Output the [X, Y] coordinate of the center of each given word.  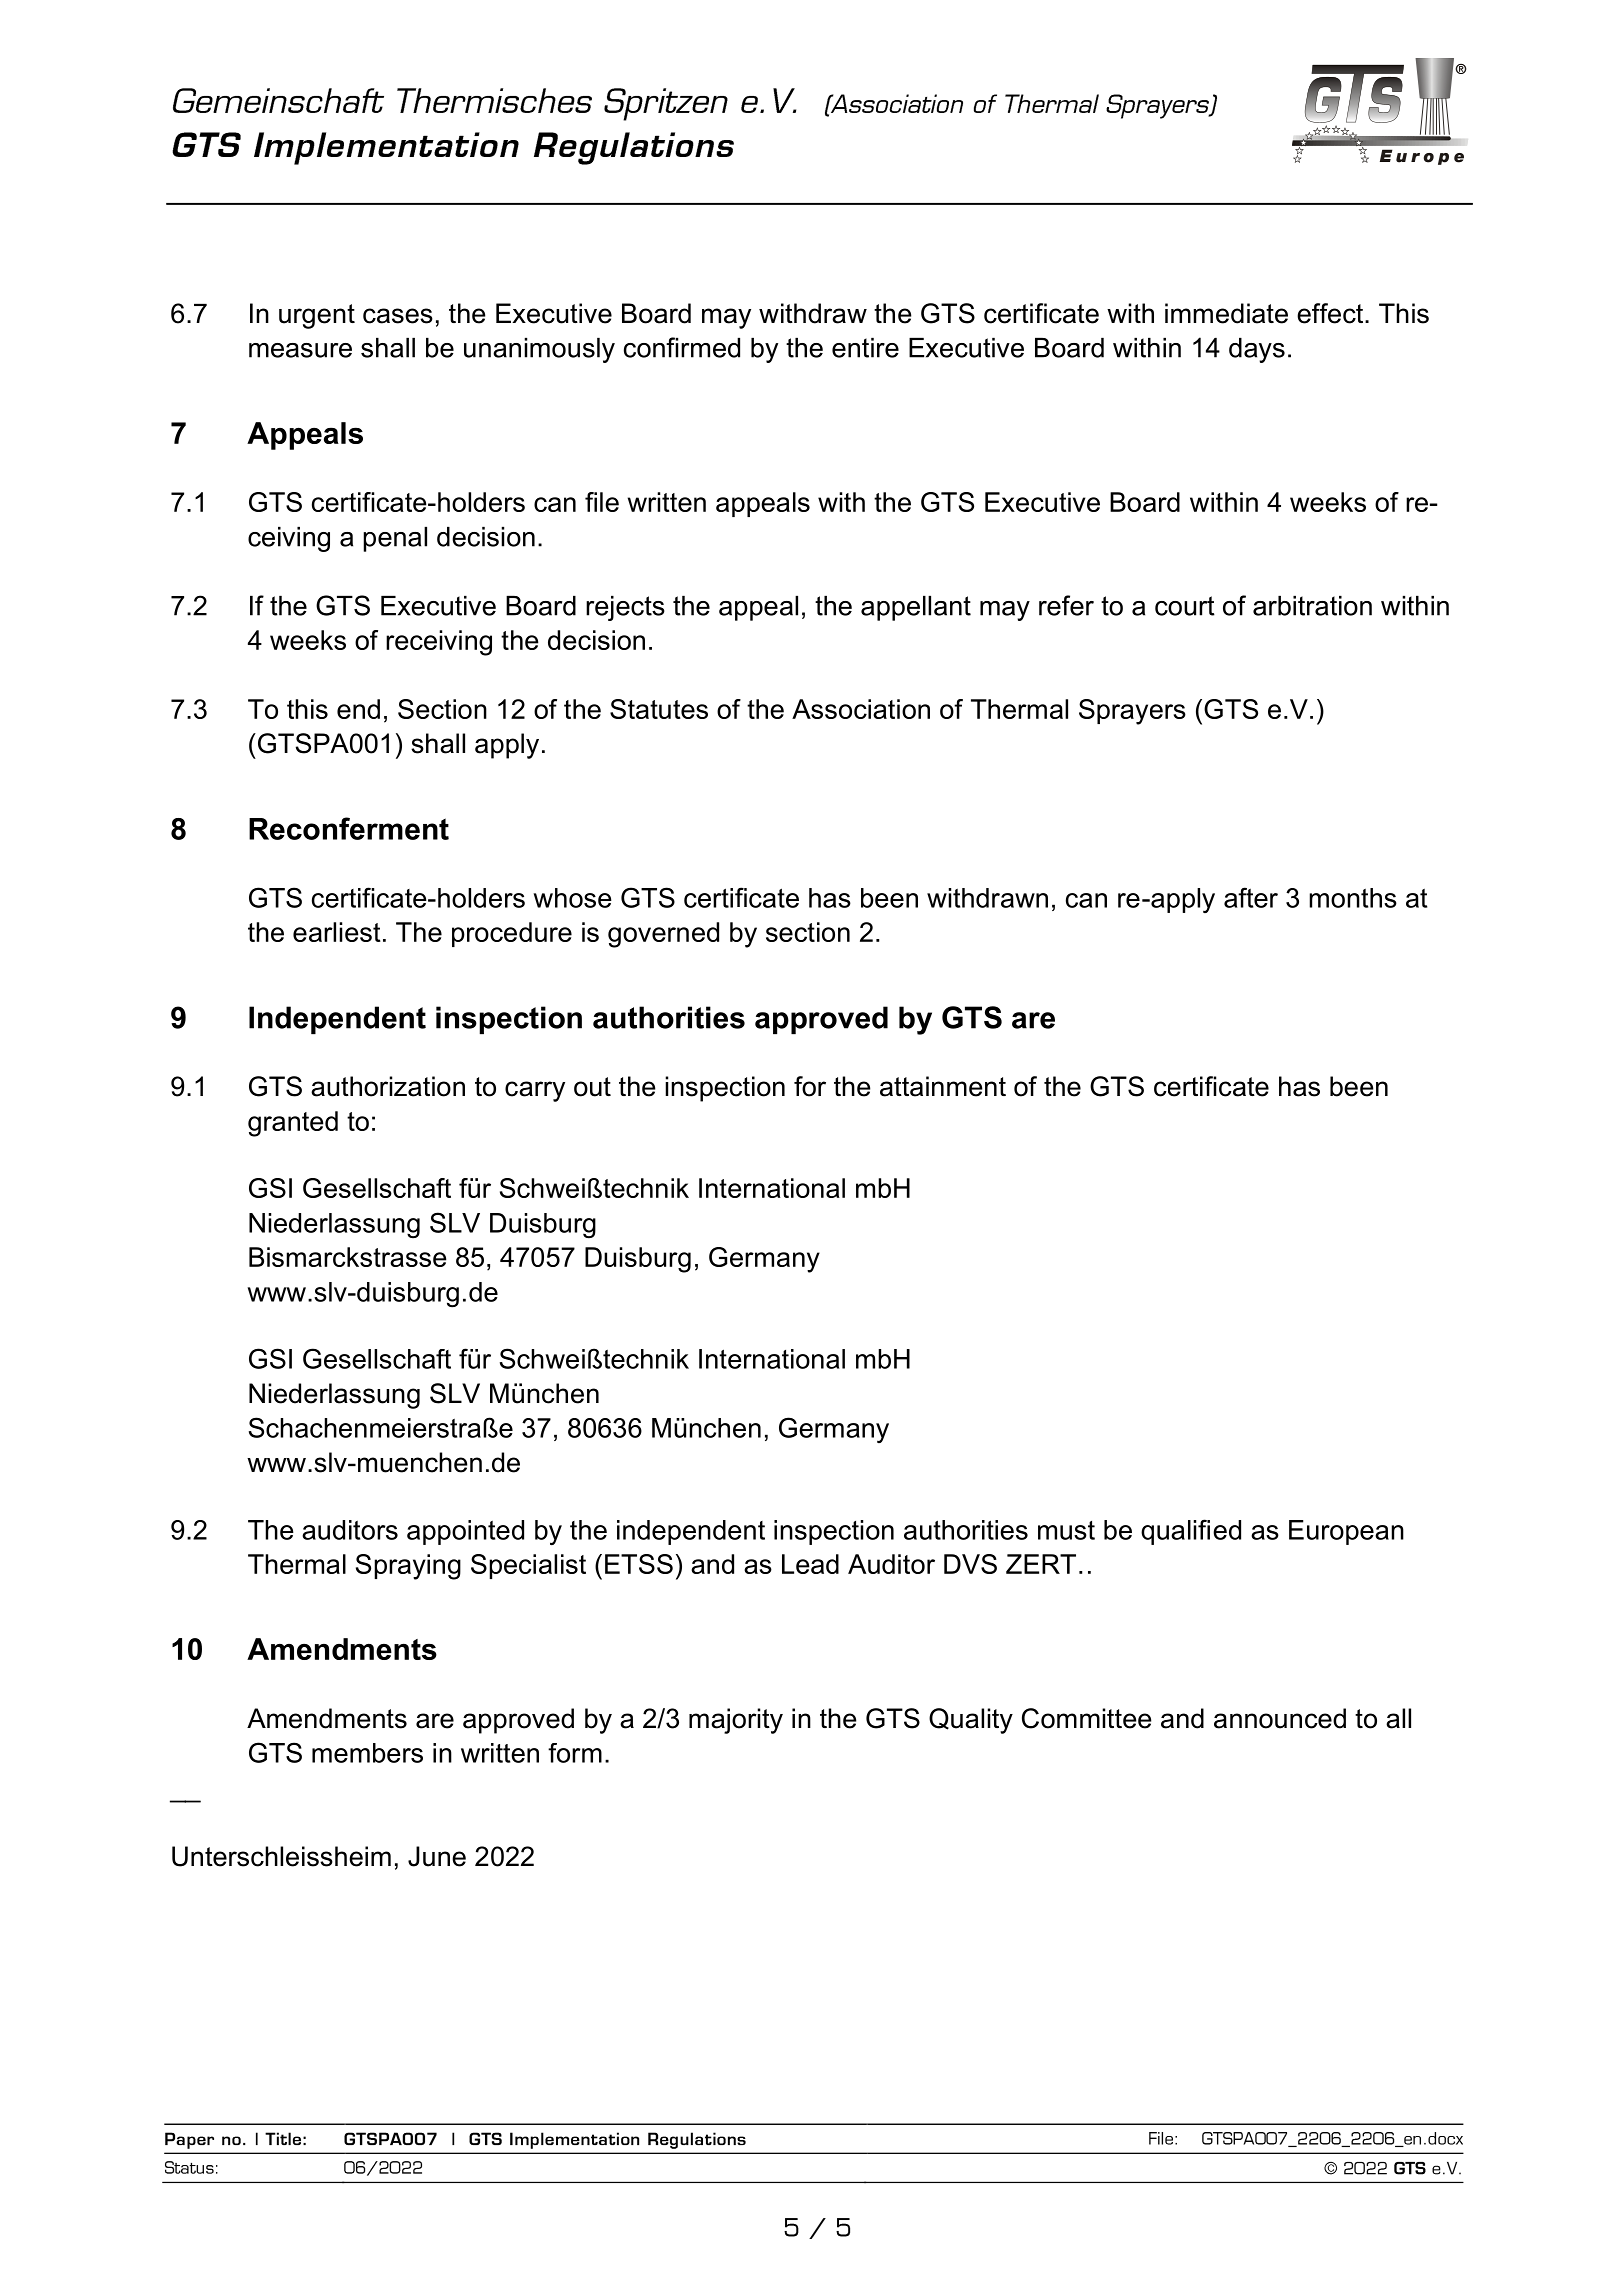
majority [736, 1721]
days [1257, 350]
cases [398, 316]
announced [1280, 1718]
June [437, 1856]
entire [865, 348]
